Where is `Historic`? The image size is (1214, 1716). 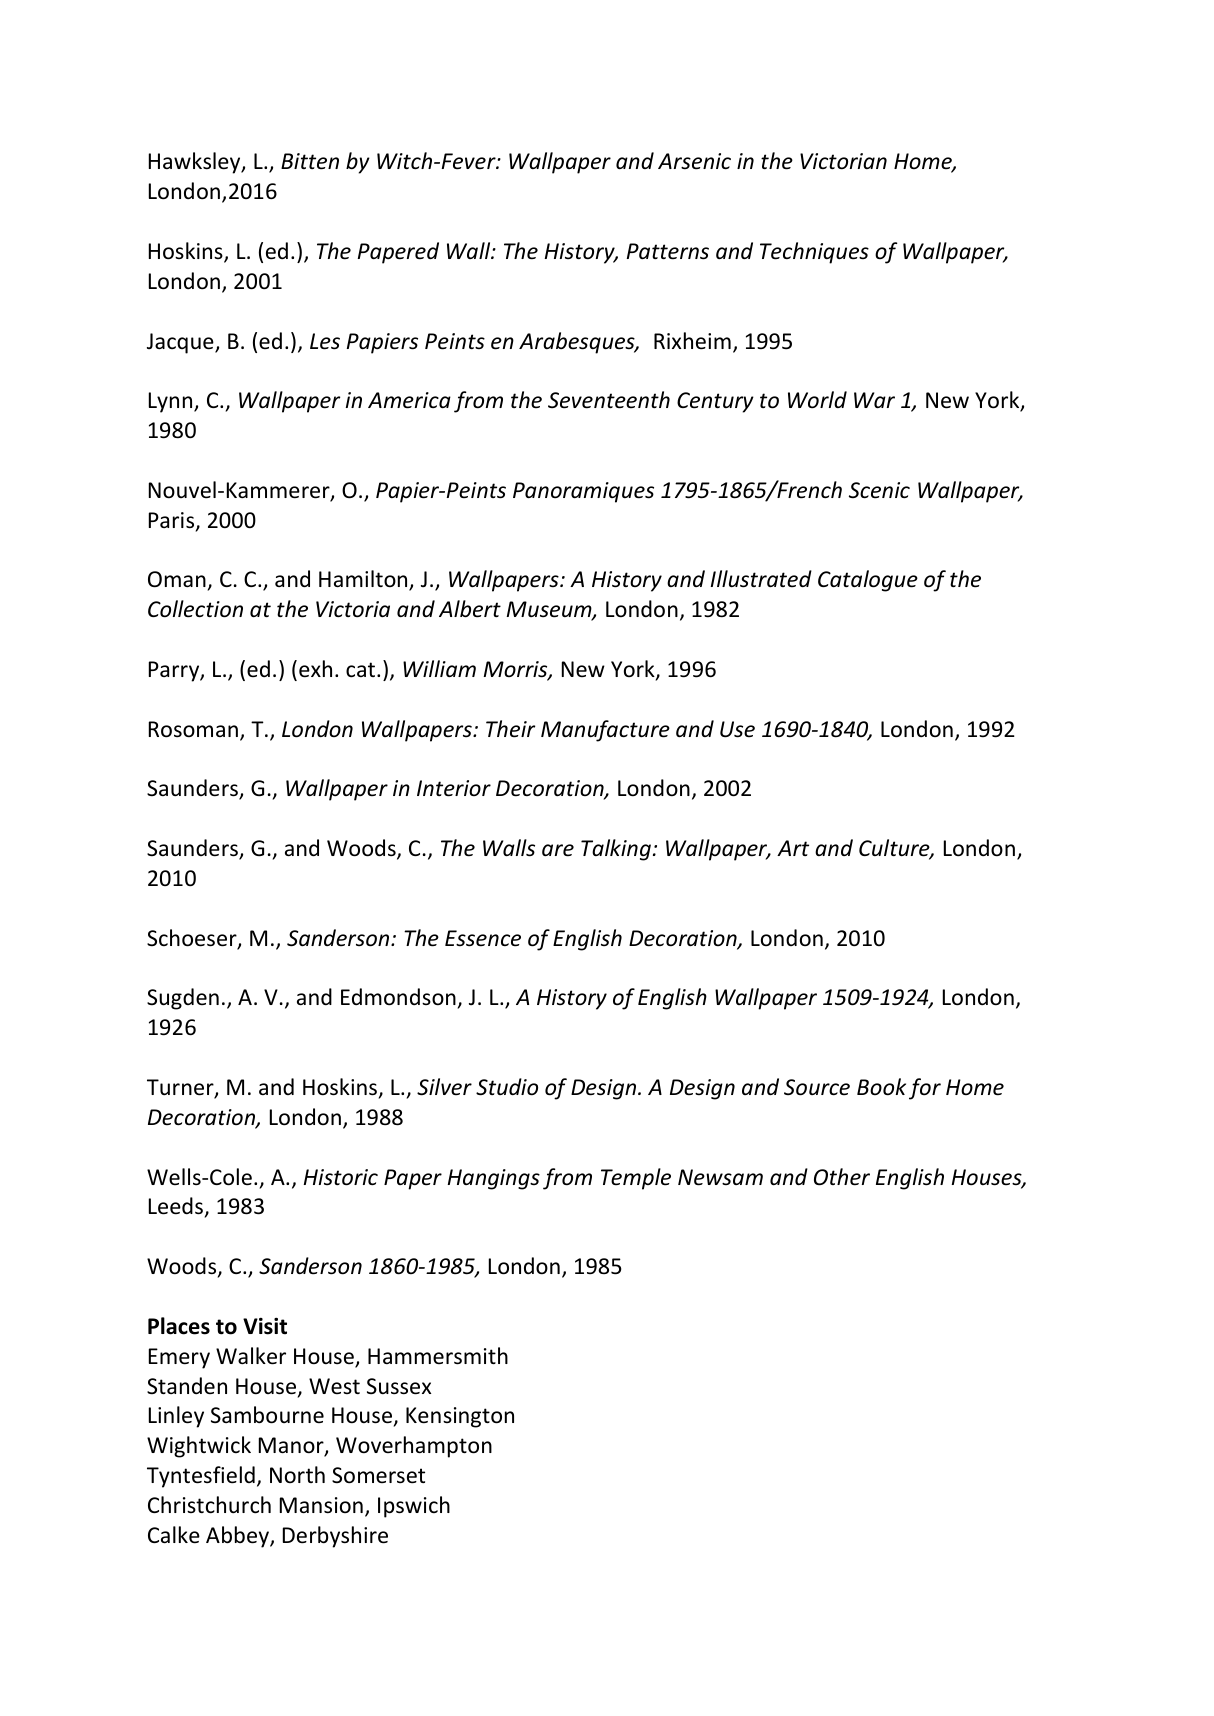 Historic is located at coordinates (341, 1177).
